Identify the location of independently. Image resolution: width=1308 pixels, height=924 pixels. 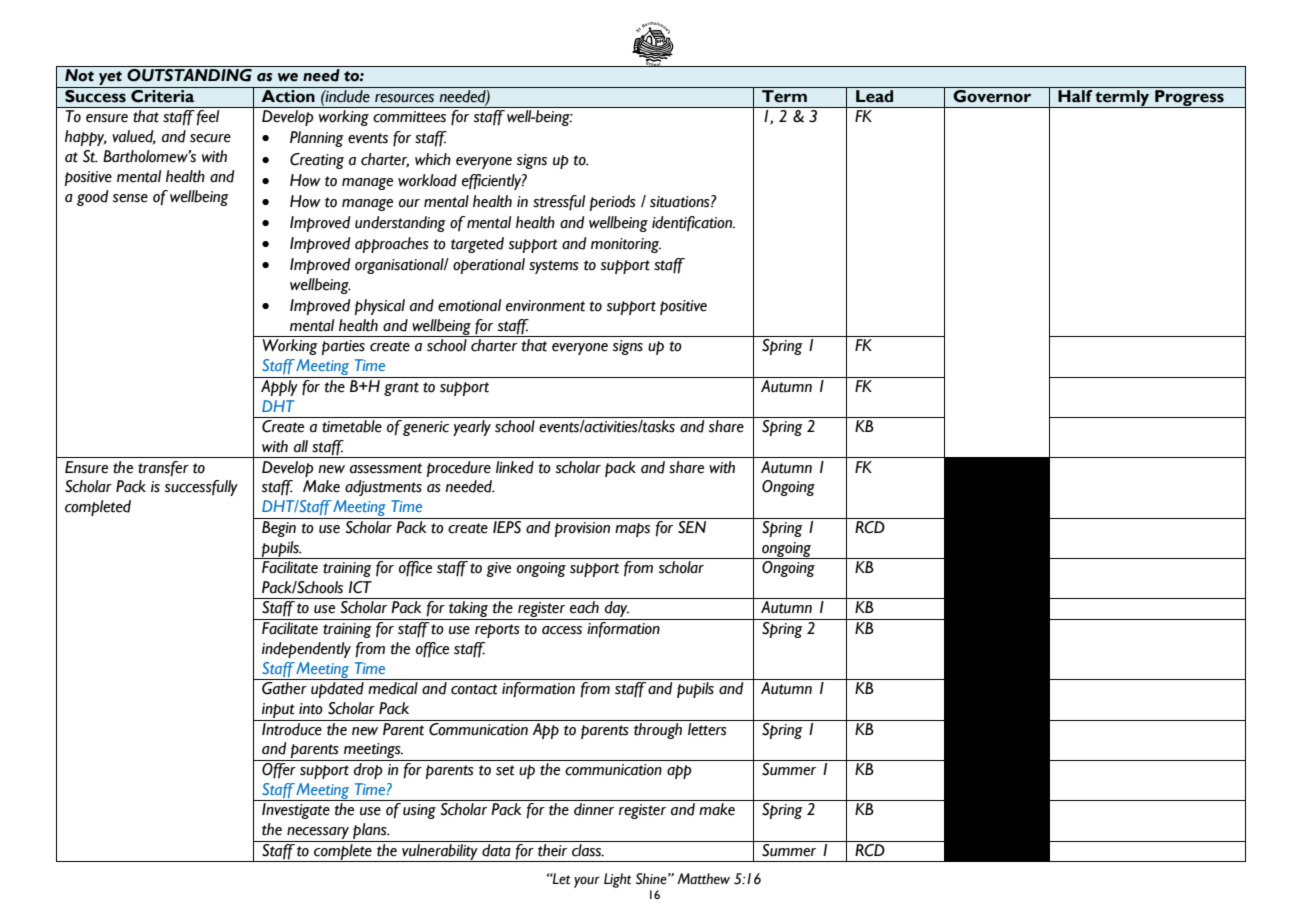
(306, 650).
